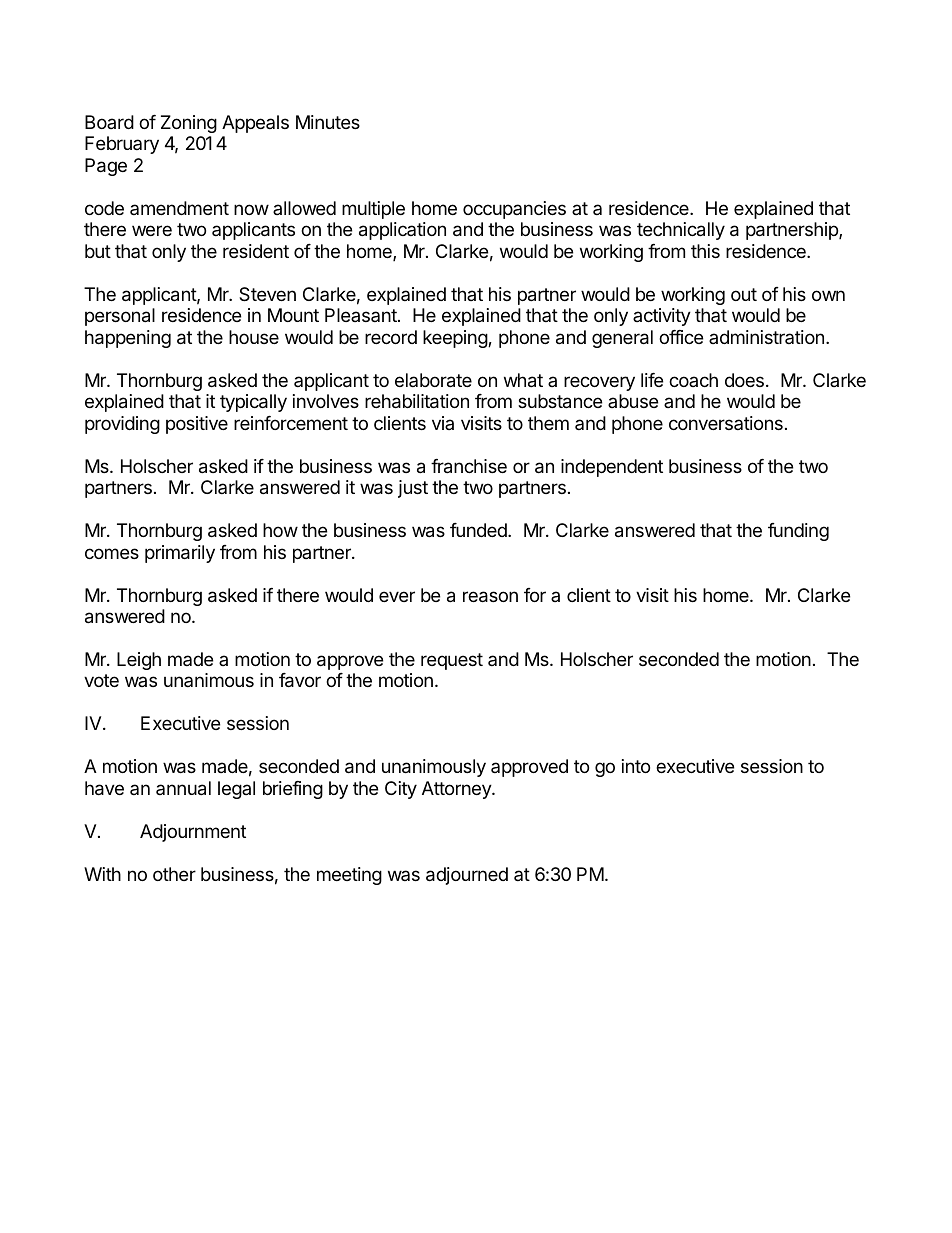 The height and width of the image is (1233, 952). I want to click on just, so click(413, 489).
